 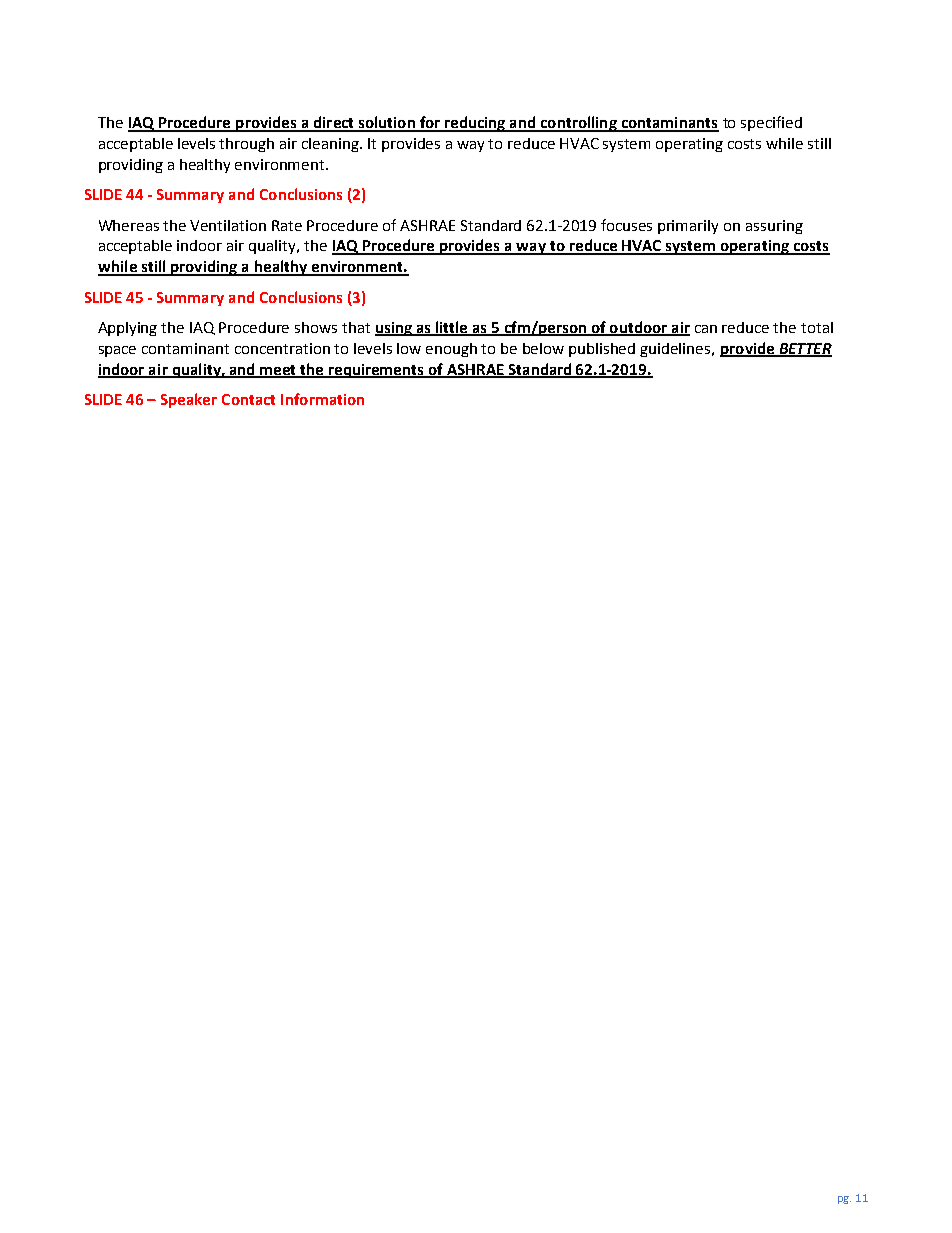 I want to click on Ventilation, so click(x=228, y=225).
